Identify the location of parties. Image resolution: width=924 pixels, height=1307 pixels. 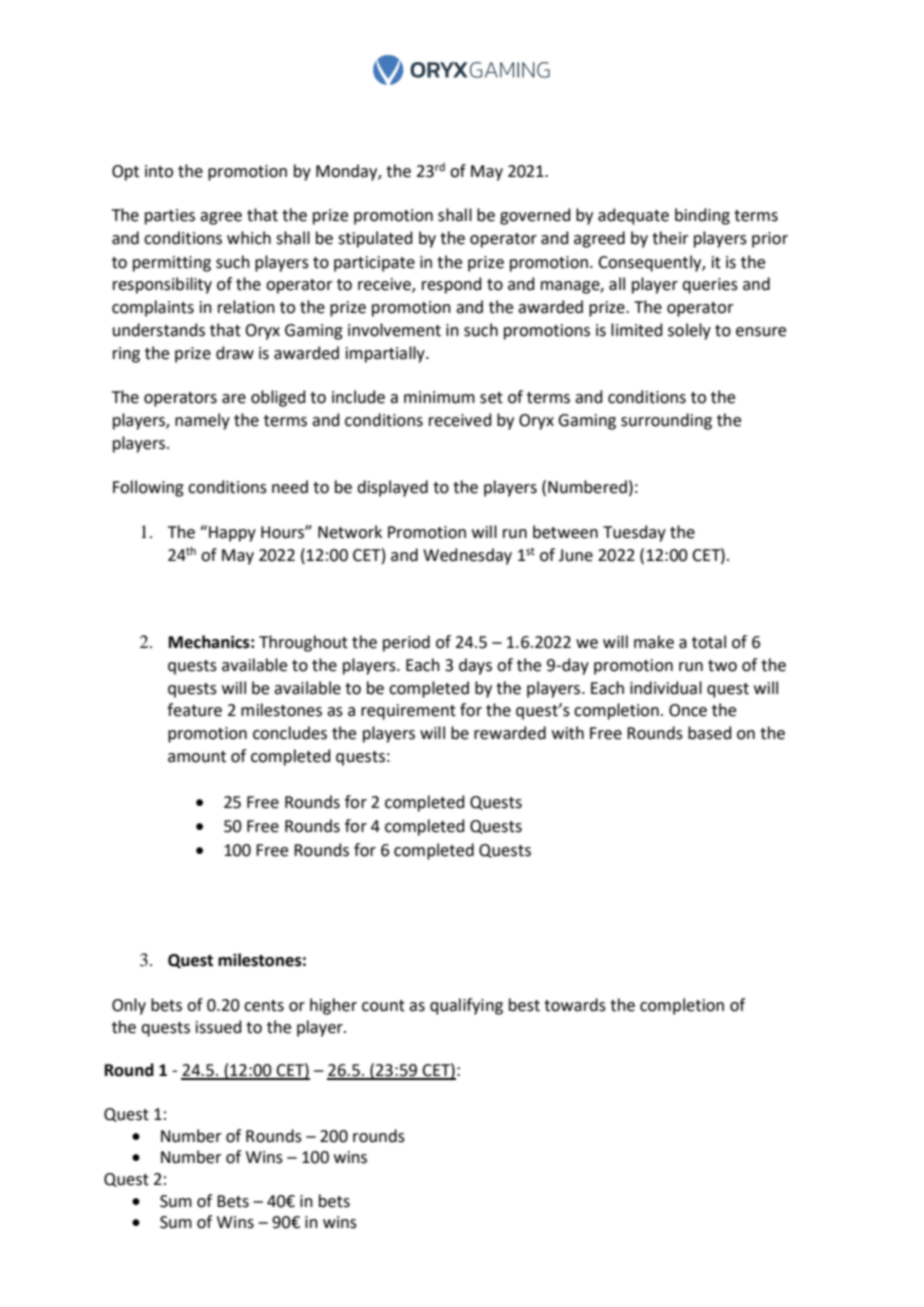
(170, 217).
